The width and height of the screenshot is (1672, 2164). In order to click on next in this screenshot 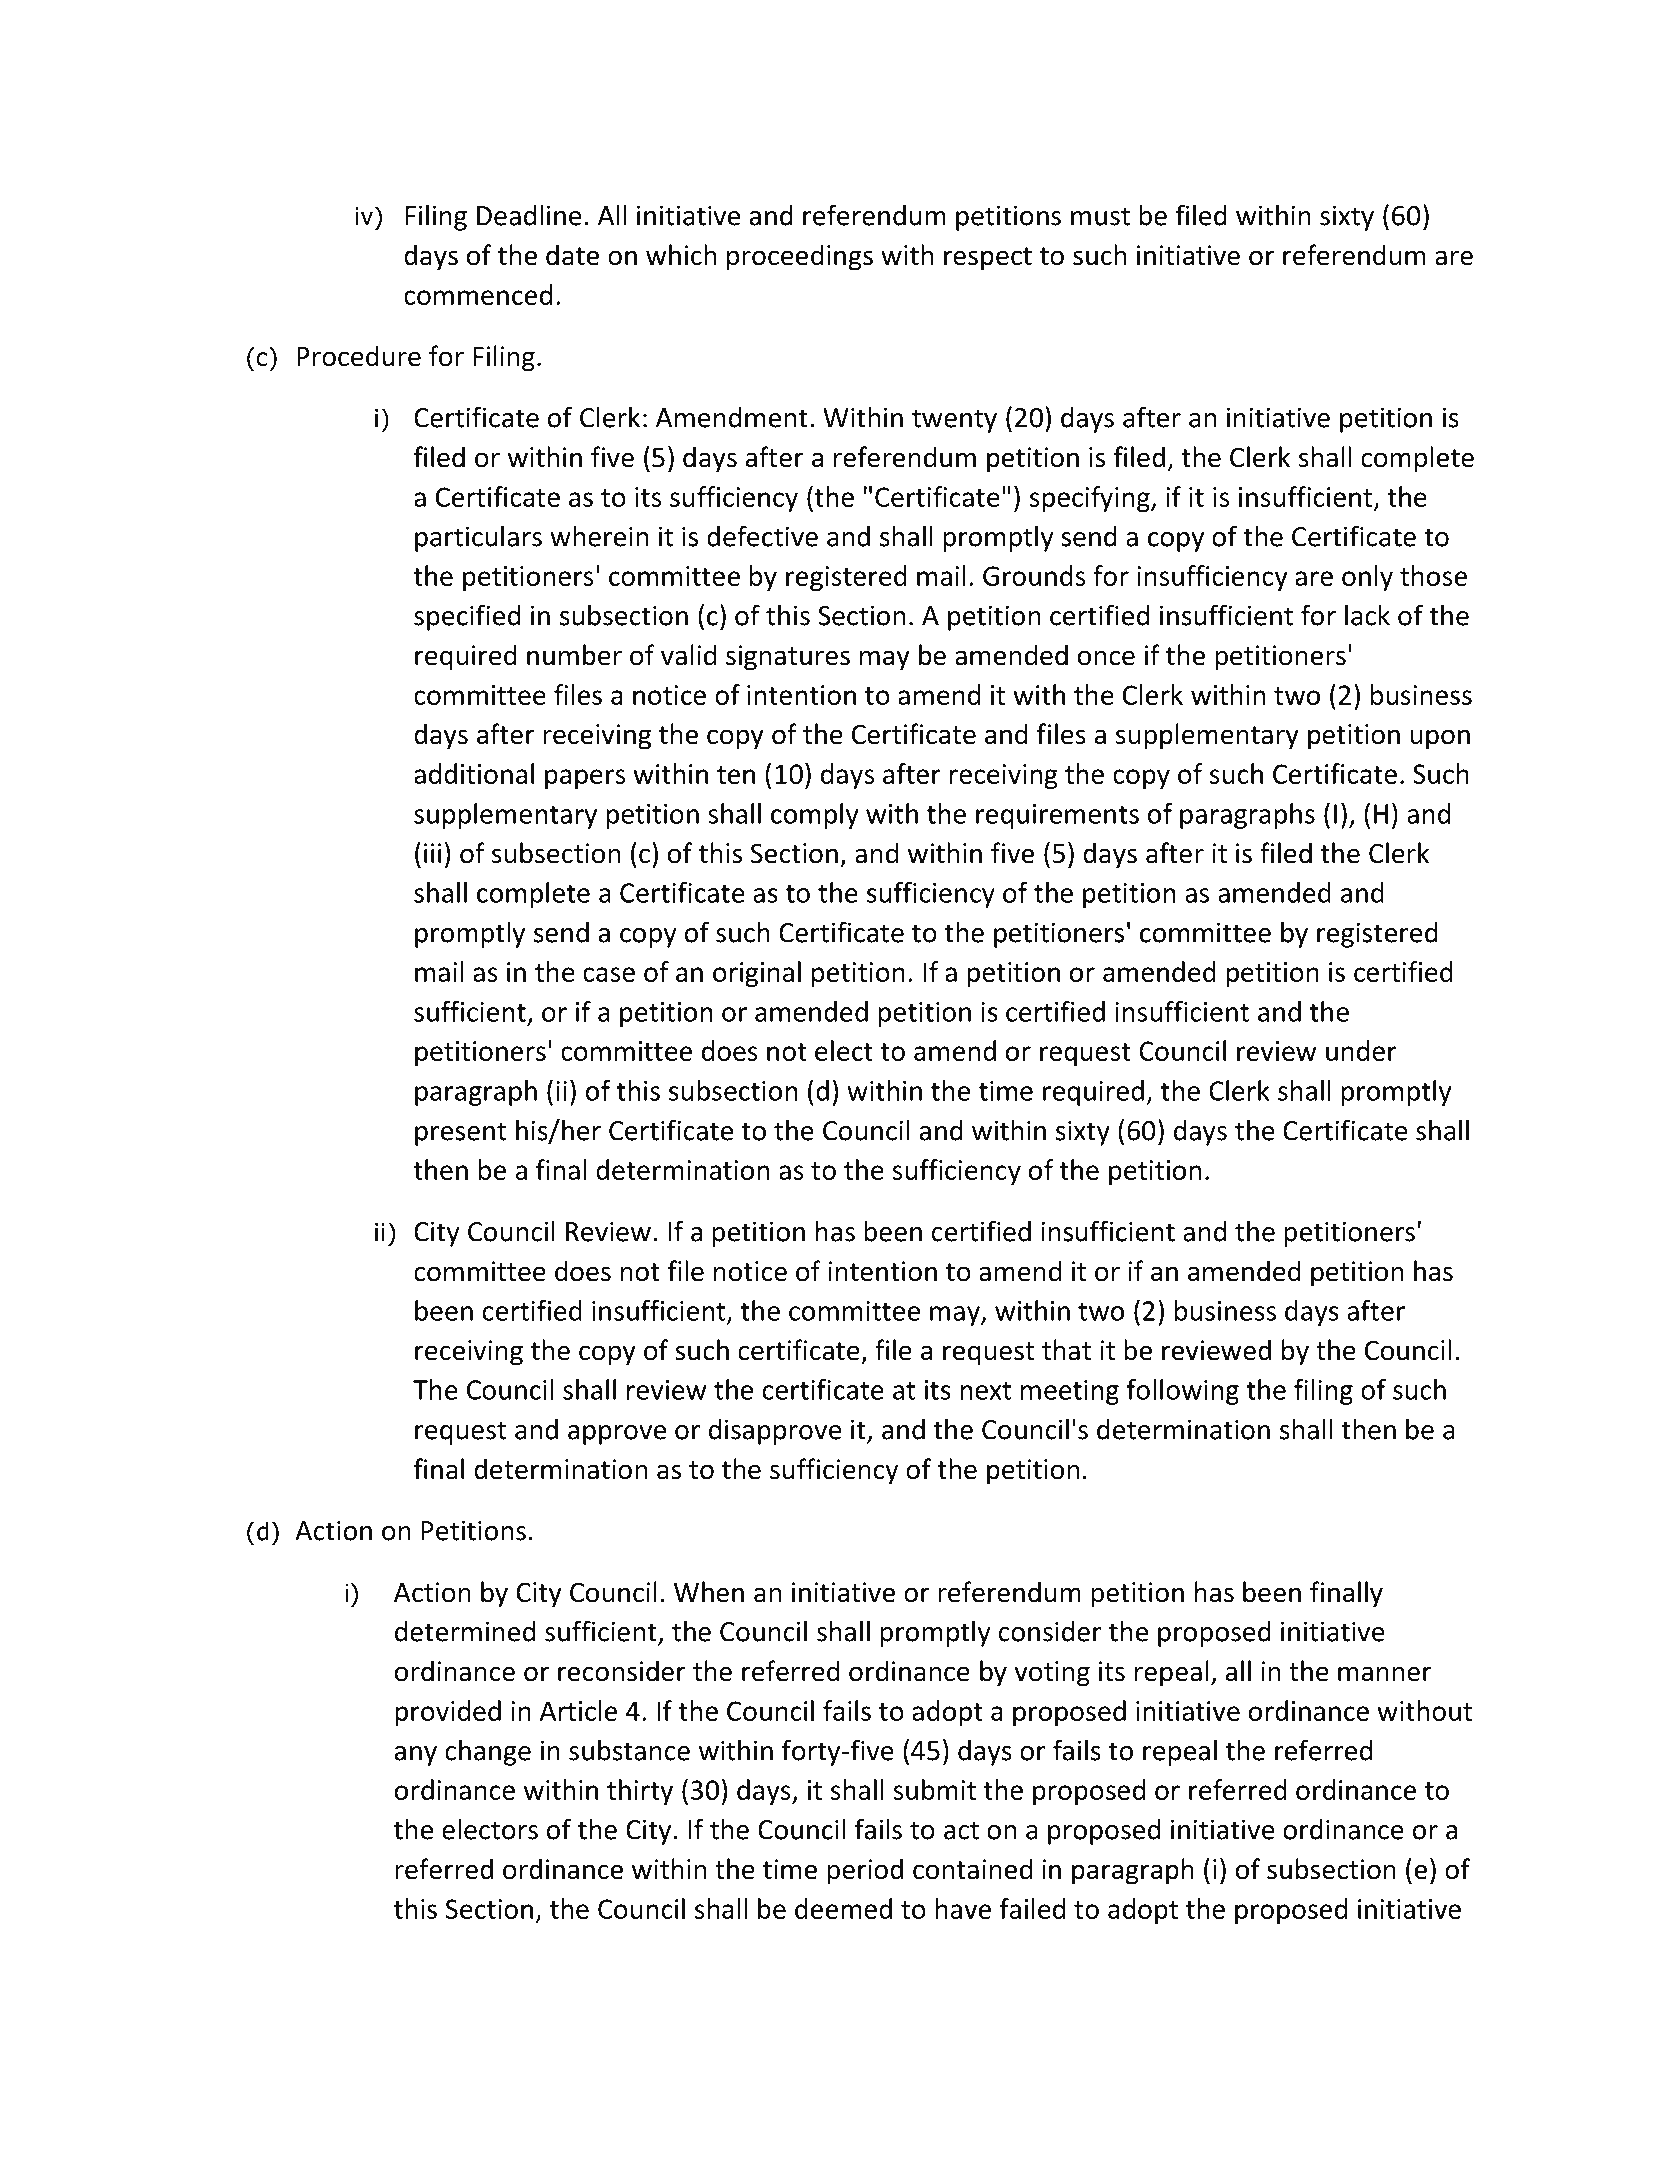, I will do `click(985, 1391)`.
